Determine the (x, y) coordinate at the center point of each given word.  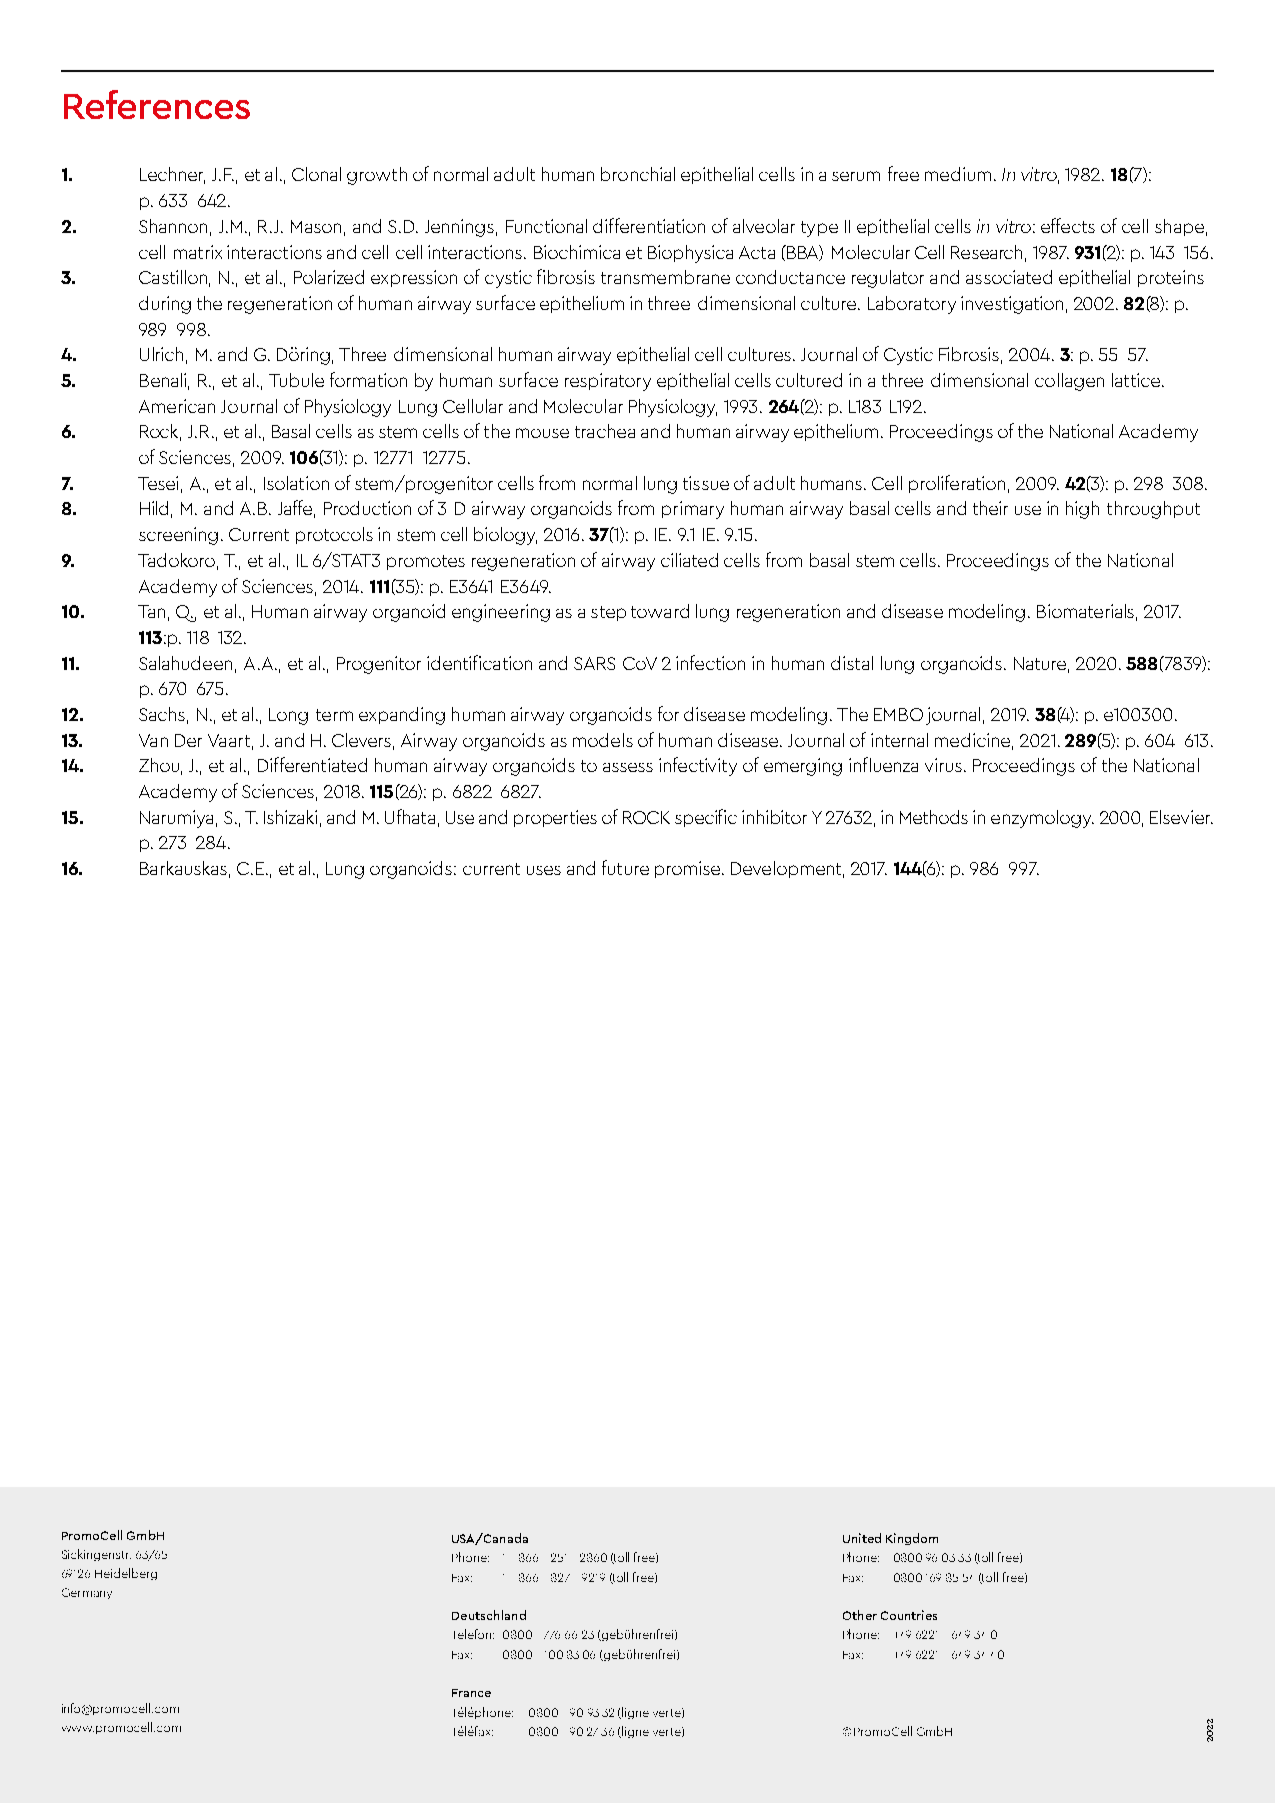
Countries (909, 1615)
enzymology (1042, 819)
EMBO (898, 714)
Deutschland (489, 1615)
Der (188, 740)
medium (958, 174)
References (157, 104)
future (625, 867)
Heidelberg (126, 1574)
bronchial (638, 174)
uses (544, 870)
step (608, 613)
